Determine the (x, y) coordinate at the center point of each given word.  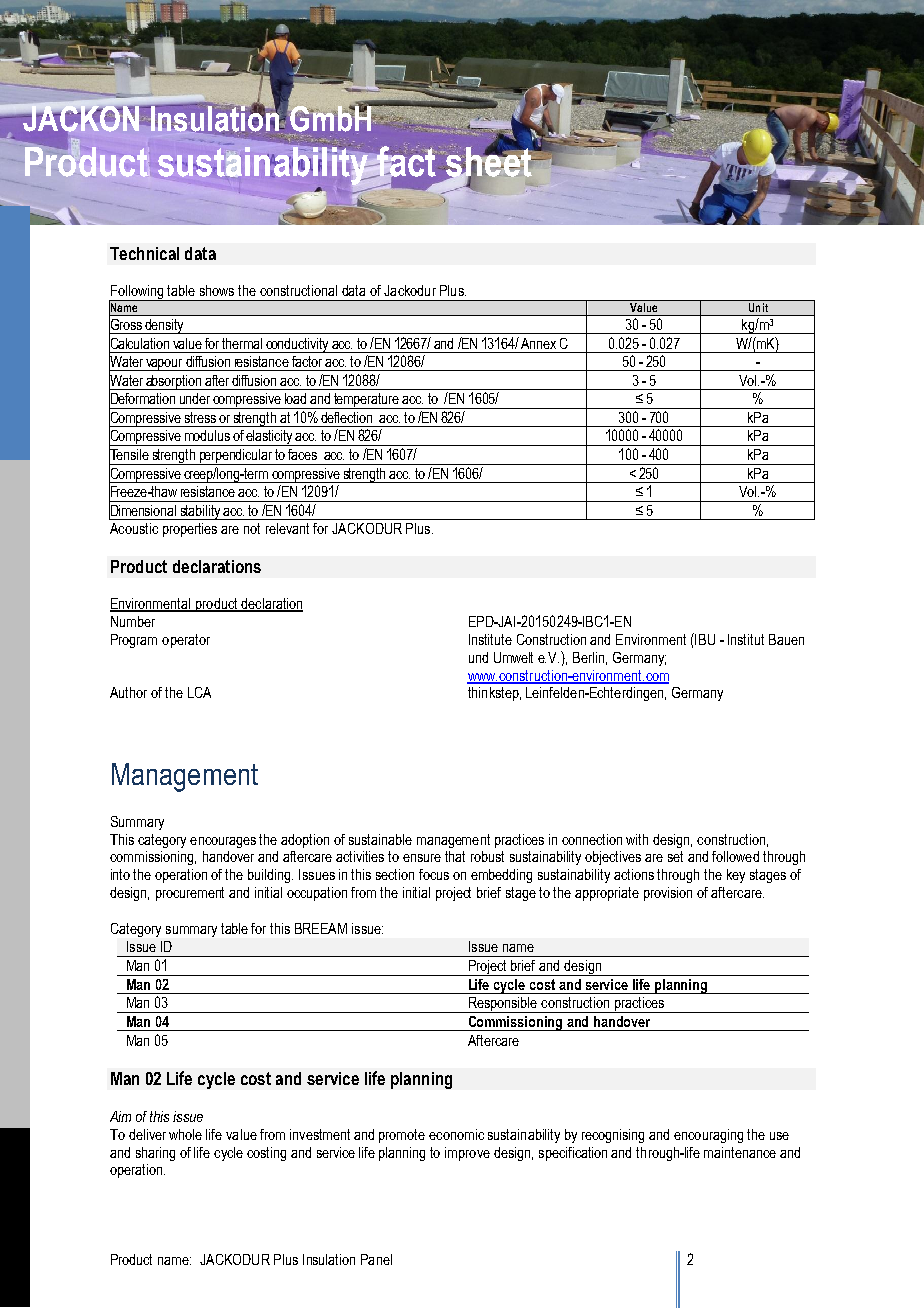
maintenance (740, 1152)
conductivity (297, 345)
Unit (758, 306)
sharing (155, 1154)
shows (217, 290)
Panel (376, 1259)
